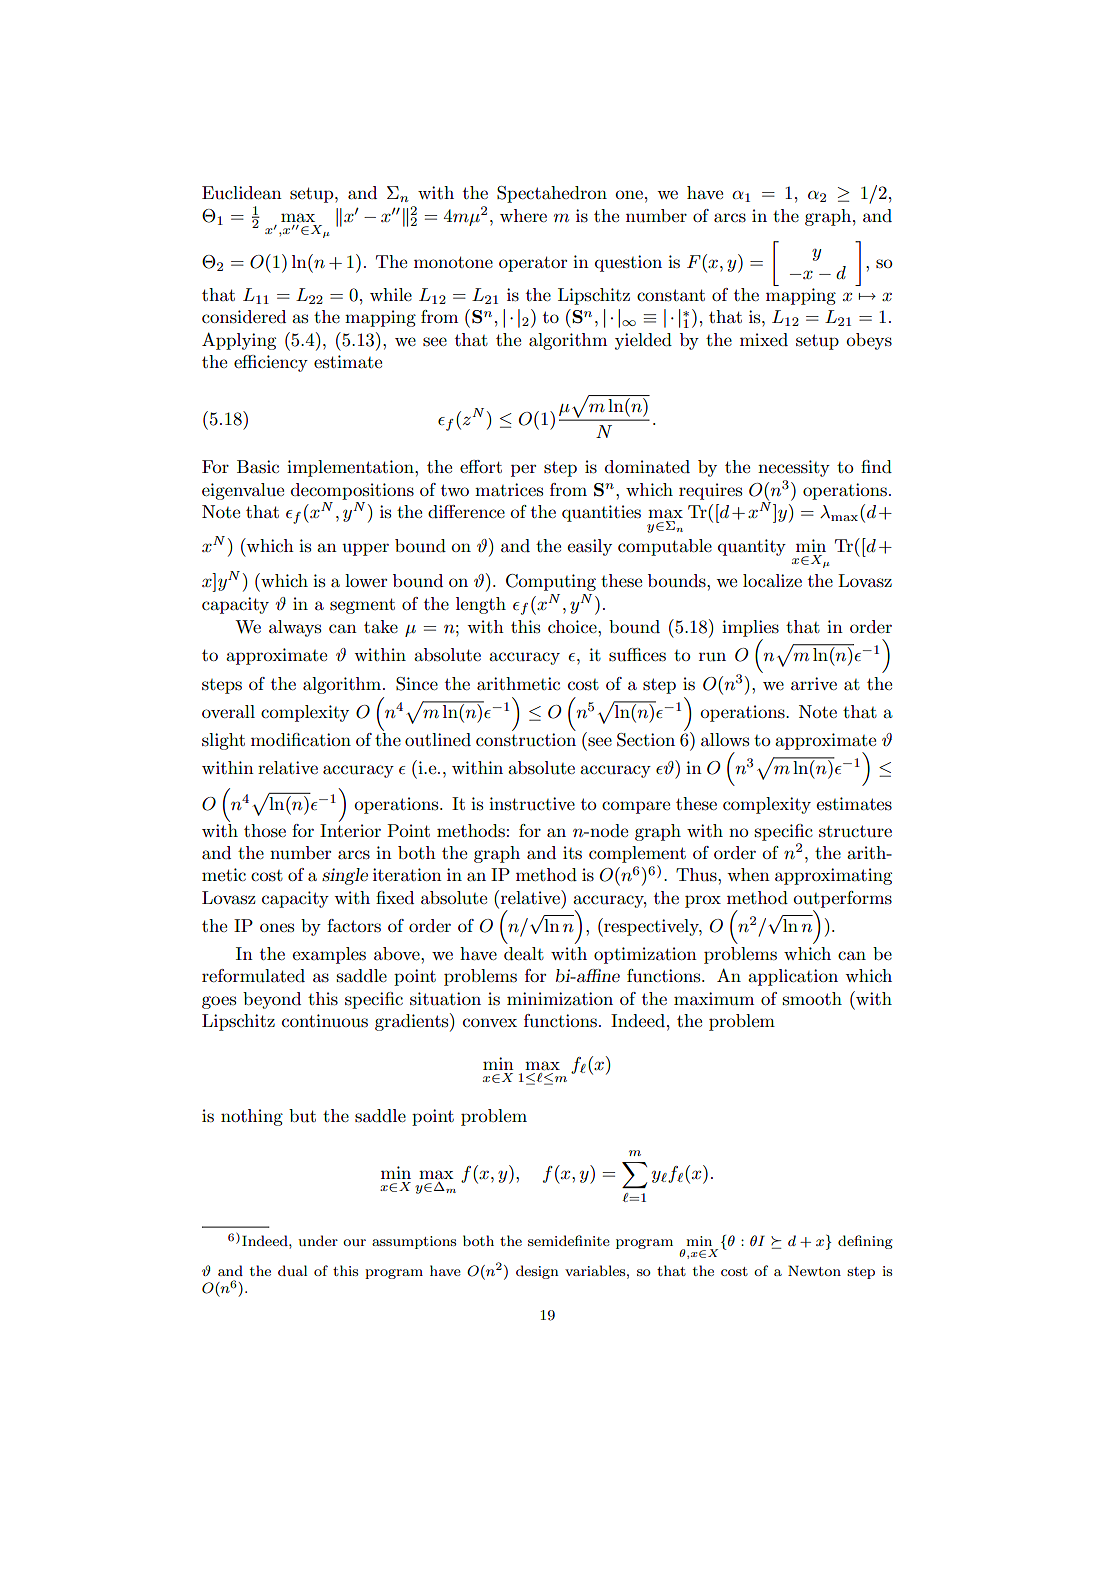 Image resolution: width=1114 pixels, height=1577 pixels. Describe the element at coordinates (242, 192) in the screenshot. I see `Euclidean` at that location.
